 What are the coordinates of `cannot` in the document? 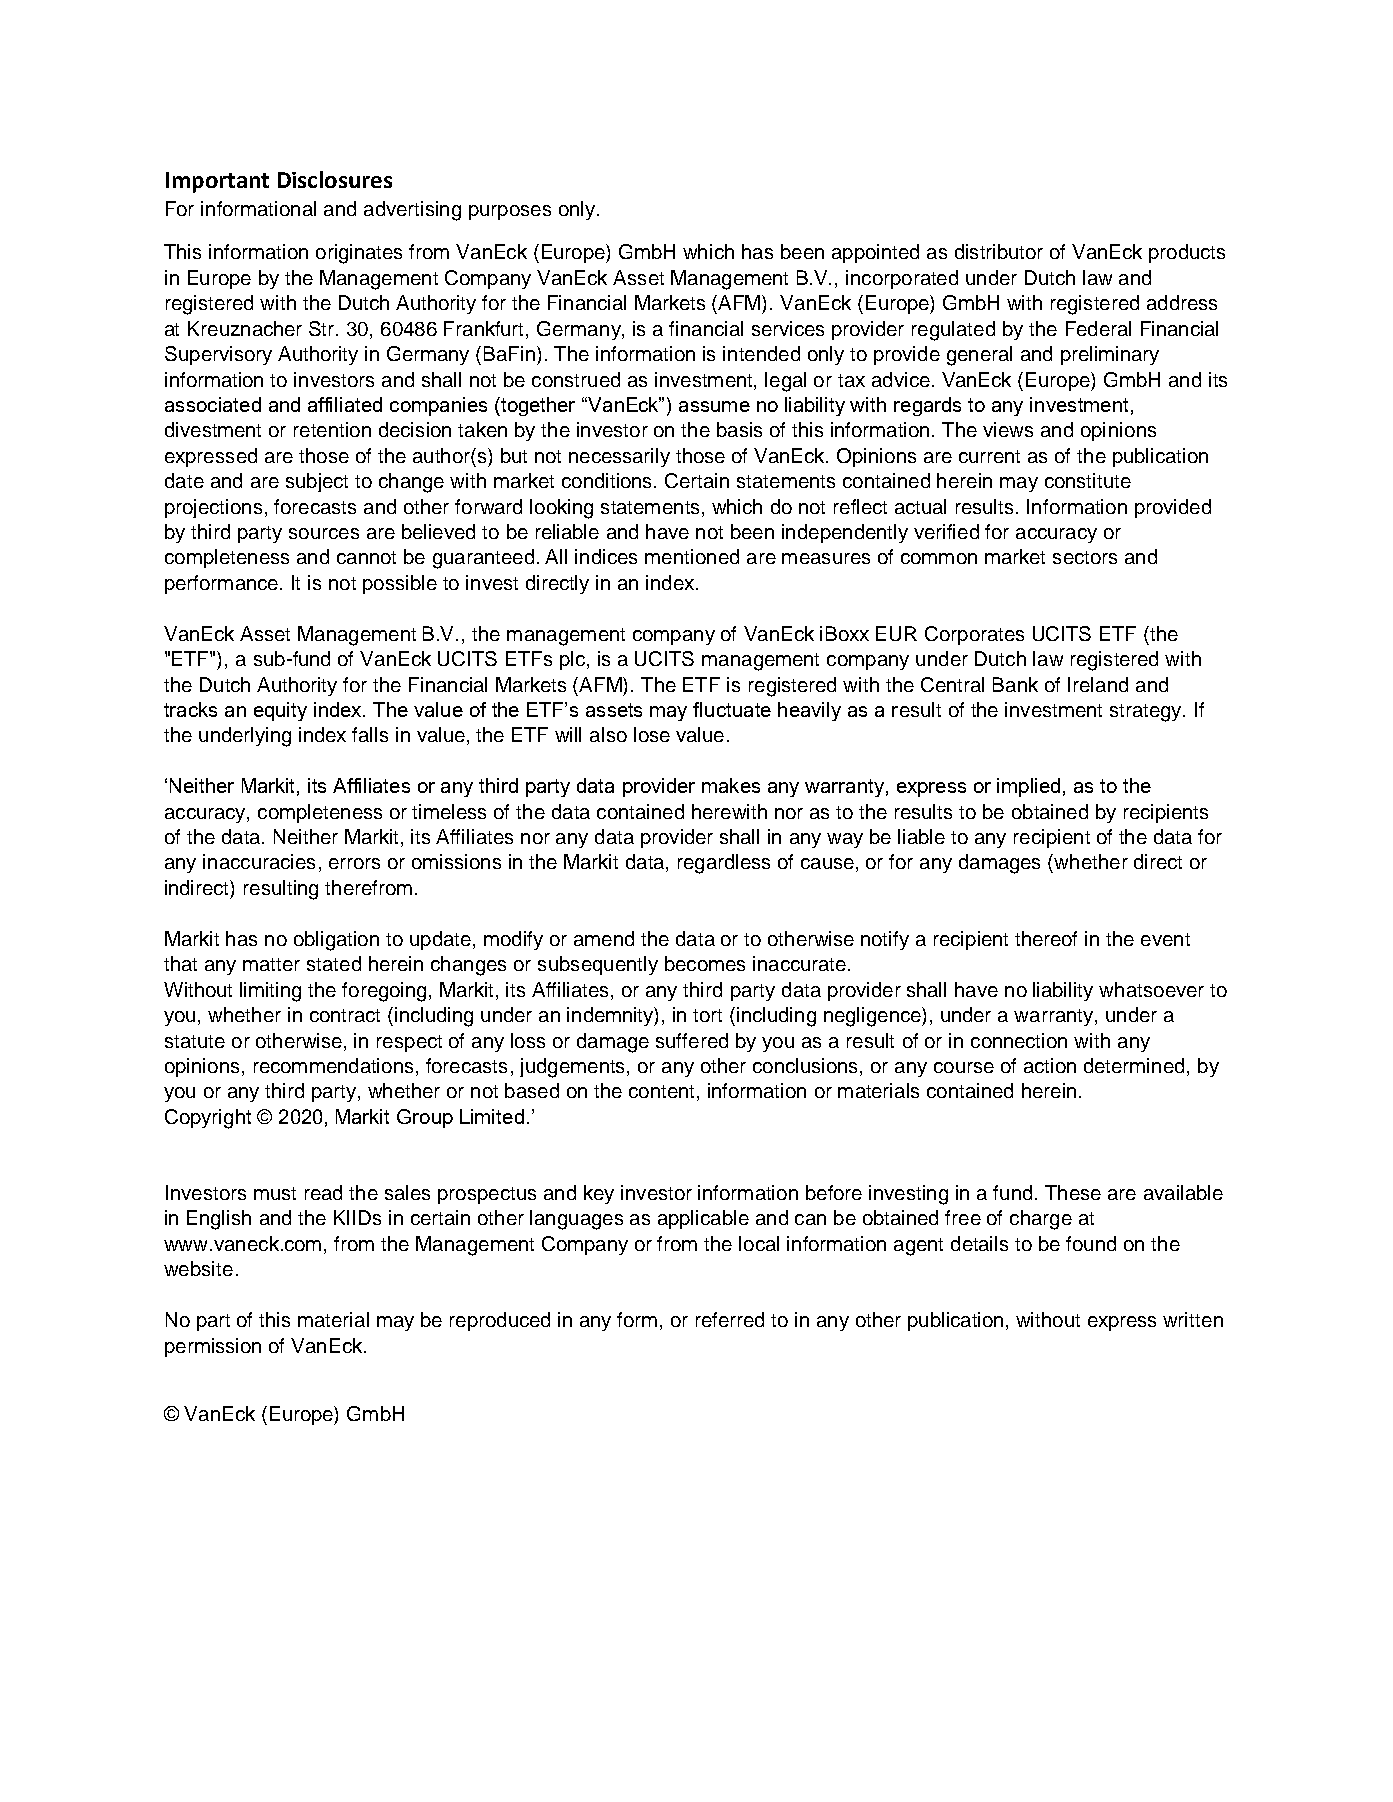 It's located at (366, 557).
